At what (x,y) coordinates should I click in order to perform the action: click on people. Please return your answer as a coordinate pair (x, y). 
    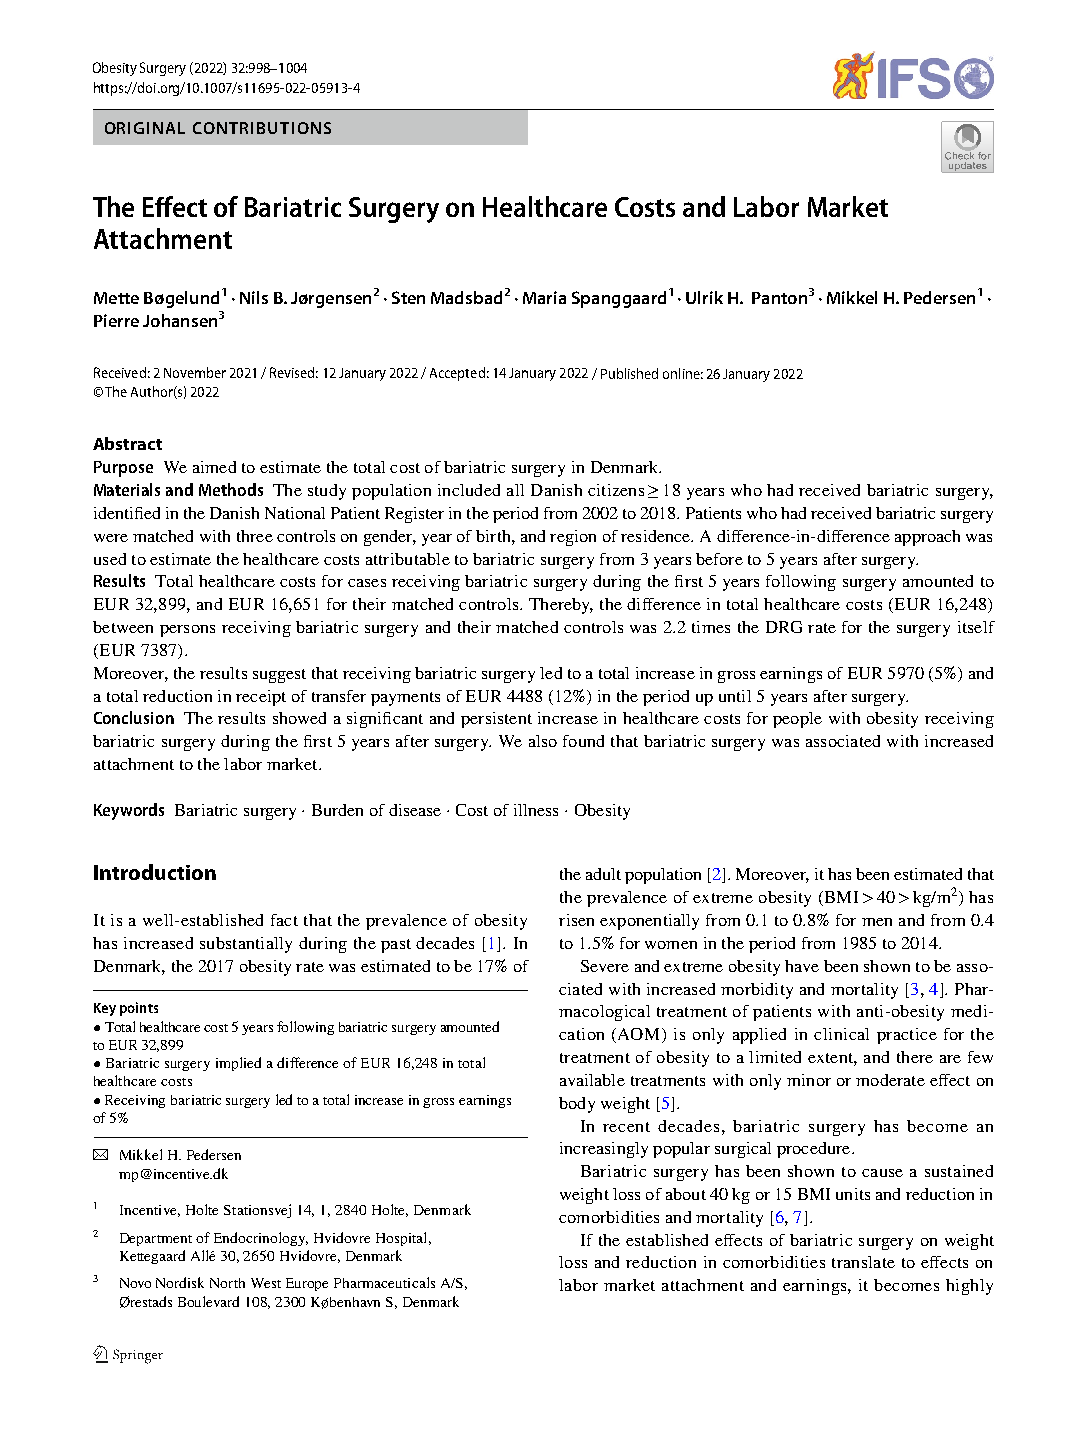
    Looking at the image, I should click on (797, 720).
